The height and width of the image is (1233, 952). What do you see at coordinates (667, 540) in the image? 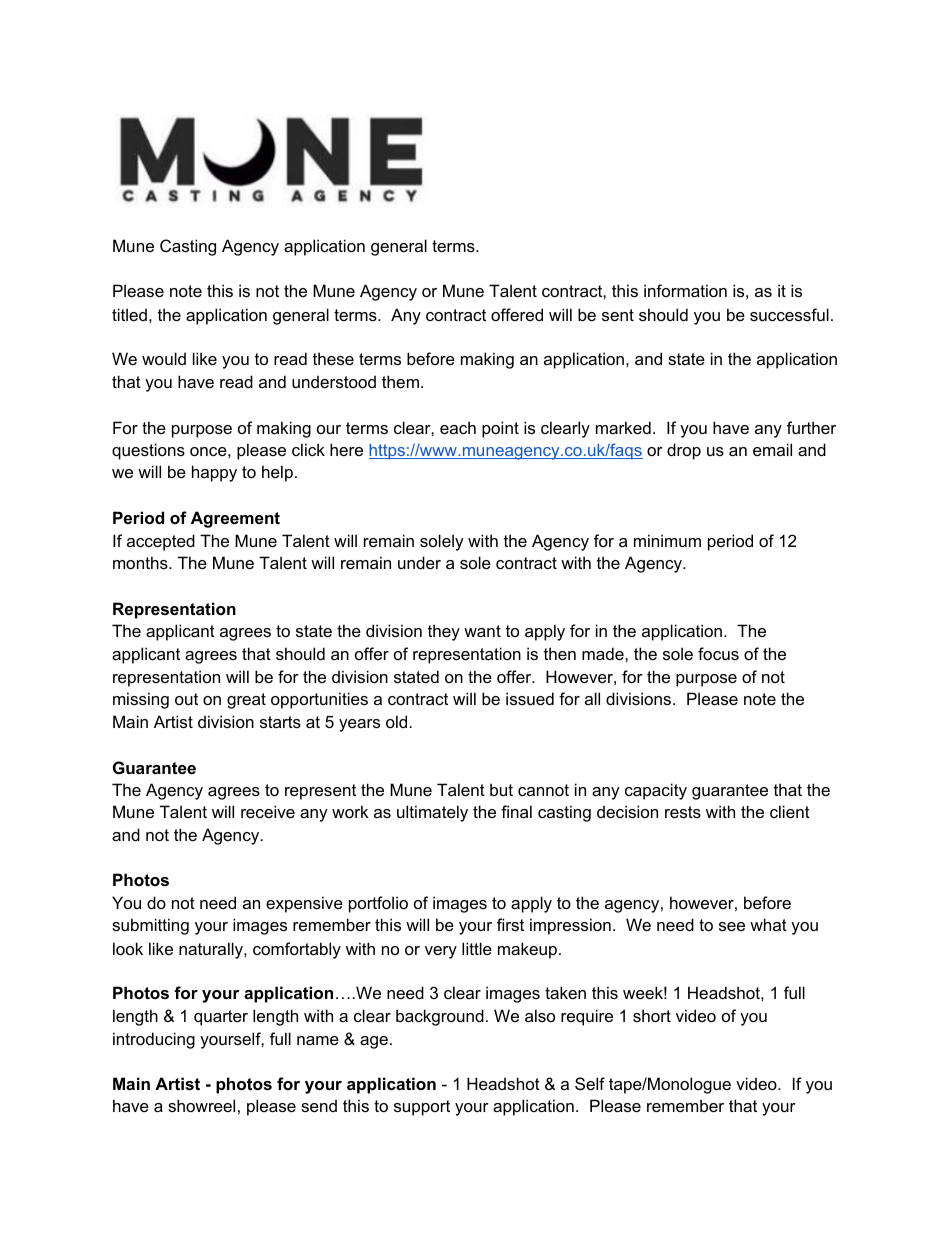
I see `minimum` at bounding box center [667, 540].
